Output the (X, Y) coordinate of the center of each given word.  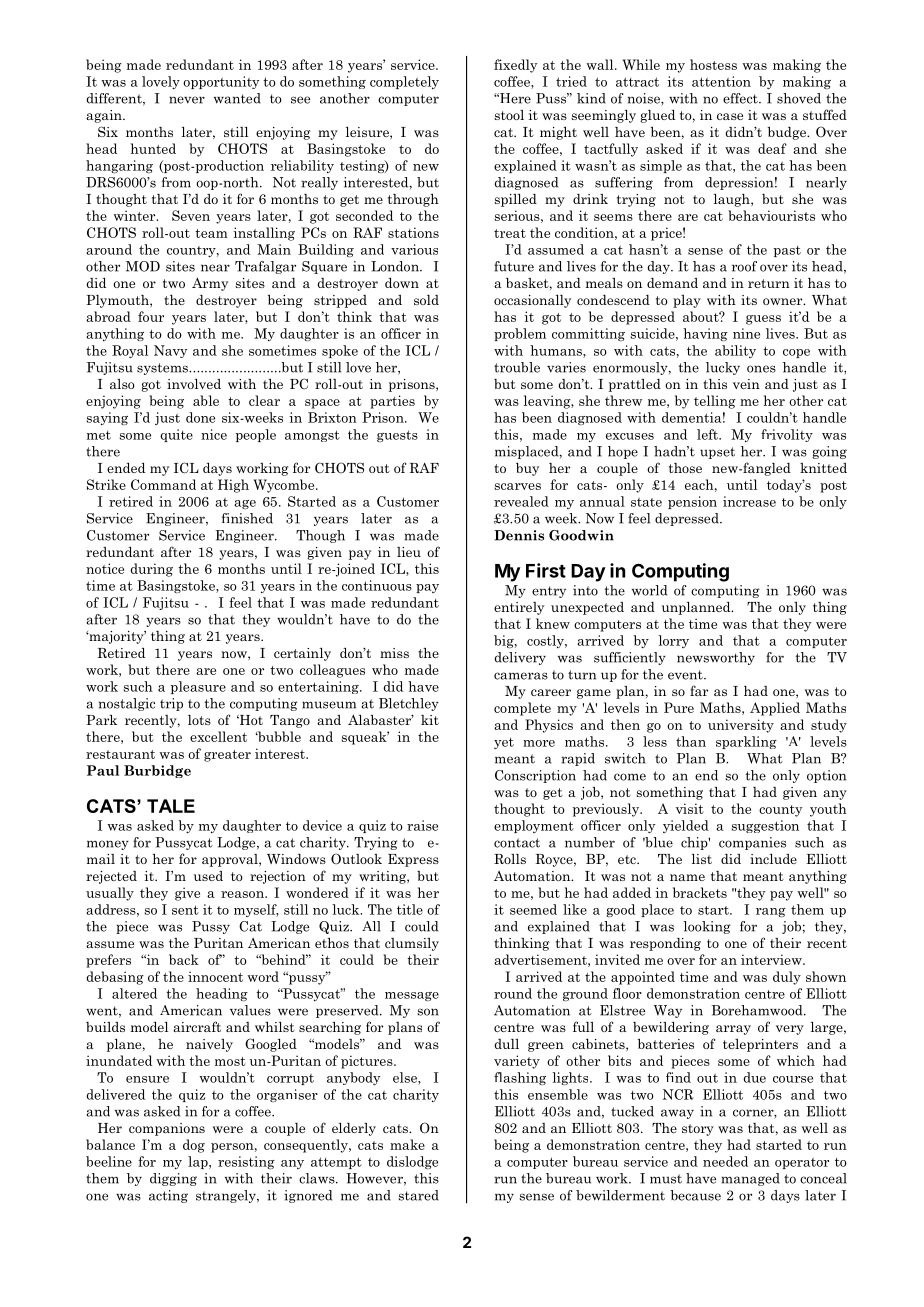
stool (509, 115)
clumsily (412, 944)
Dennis (519, 535)
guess (763, 320)
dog (194, 1146)
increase (749, 501)
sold (426, 300)
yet (504, 743)
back (184, 959)
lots (199, 720)
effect (741, 98)
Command (163, 484)
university (741, 726)
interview (772, 959)
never (187, 100)
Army (210, 284)
